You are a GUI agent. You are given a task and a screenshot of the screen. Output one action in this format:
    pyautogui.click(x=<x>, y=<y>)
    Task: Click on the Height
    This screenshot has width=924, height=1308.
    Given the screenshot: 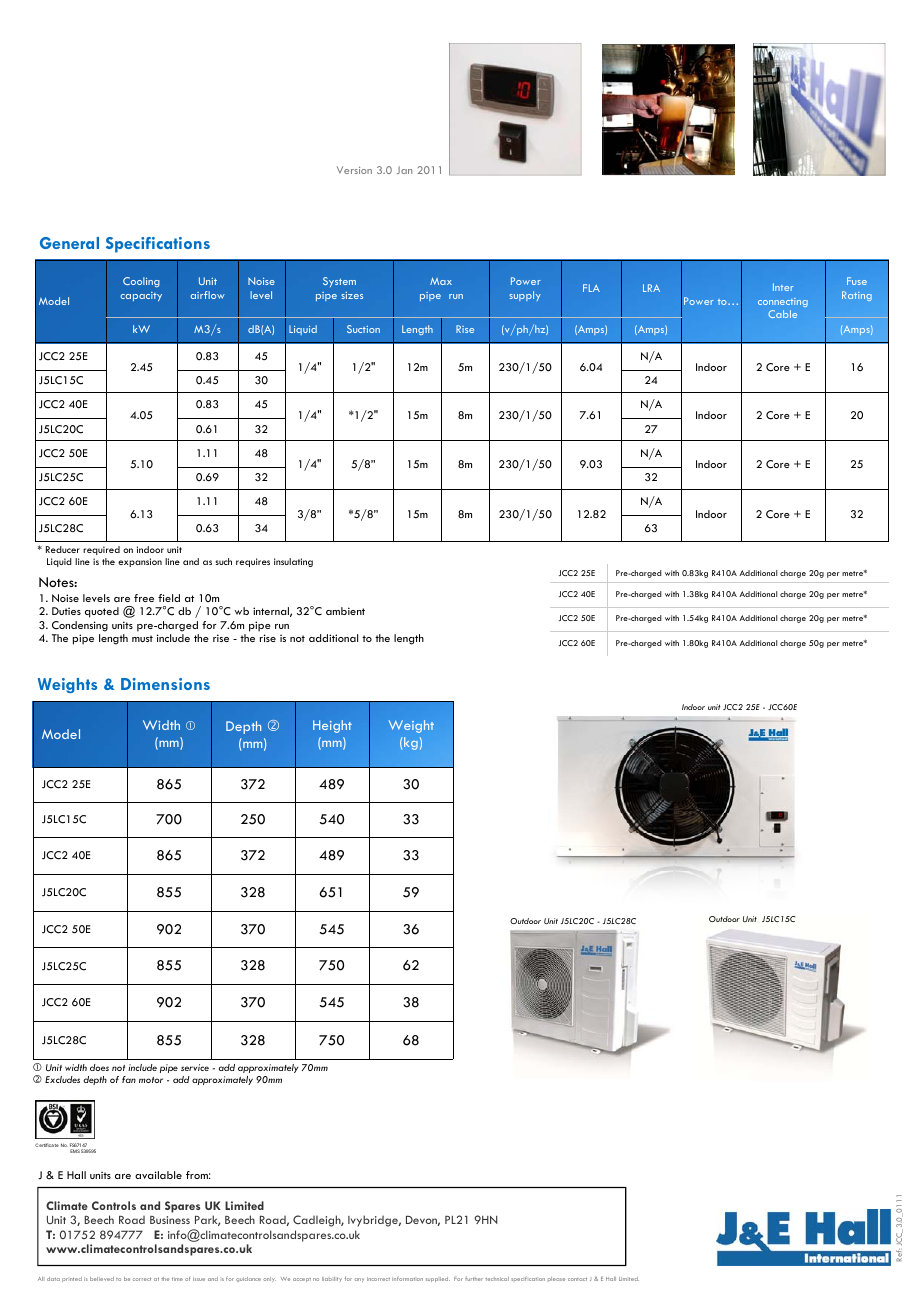 What is the action you would take?
    pyautogui.click(x=332, y=726)
